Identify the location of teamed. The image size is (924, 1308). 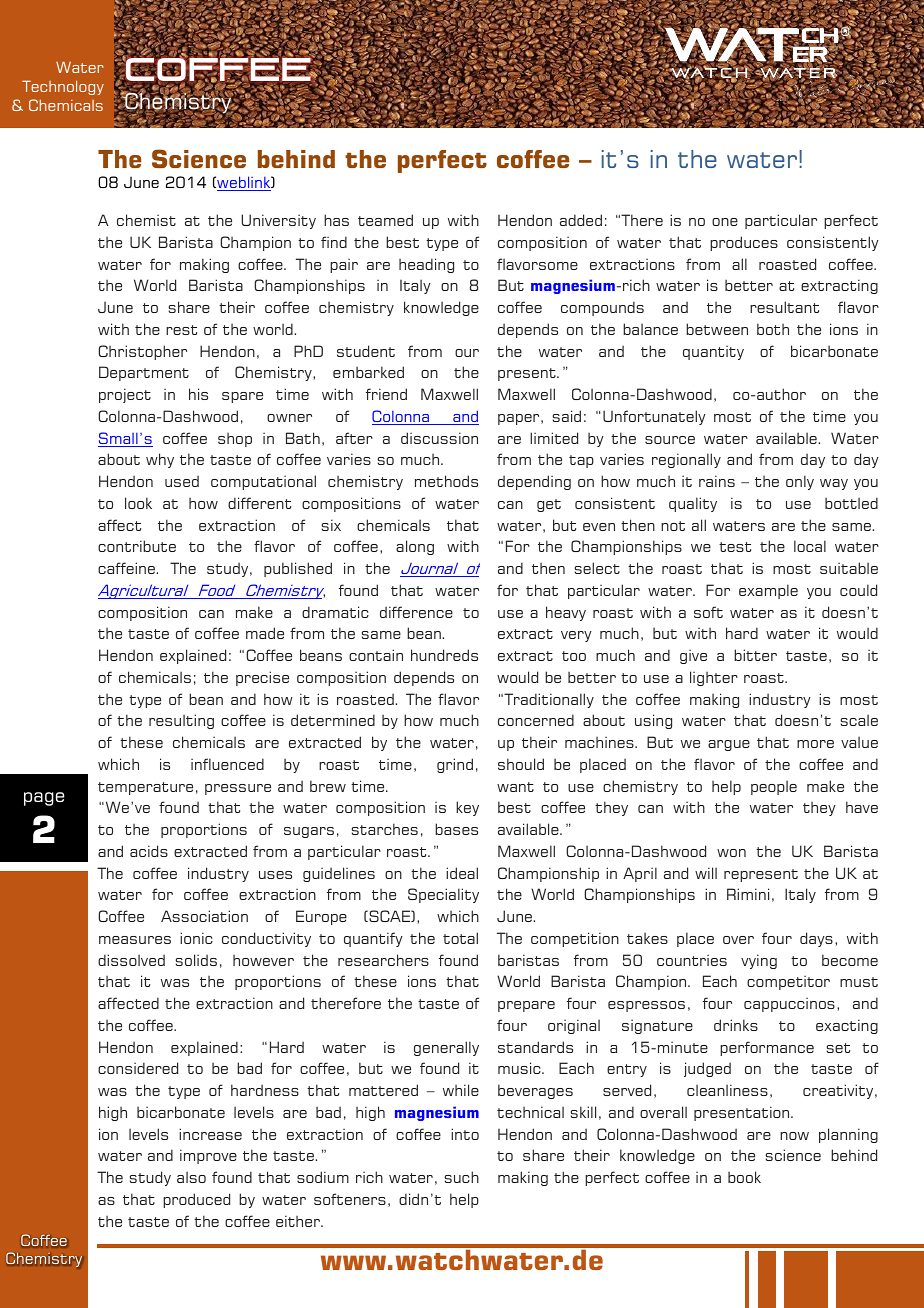
(385, 220).
